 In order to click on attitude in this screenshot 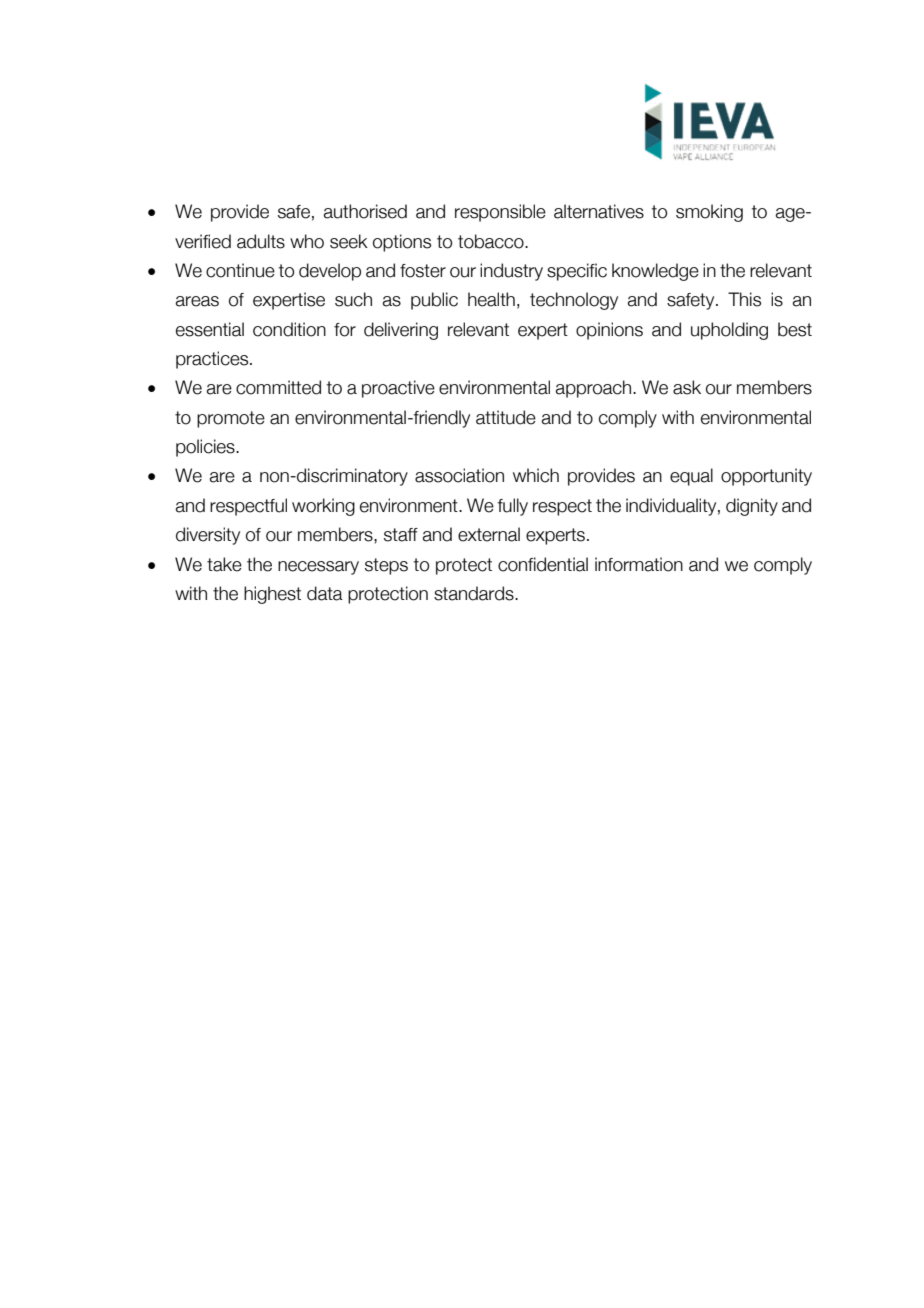, I will do `click(506, 417)`.
